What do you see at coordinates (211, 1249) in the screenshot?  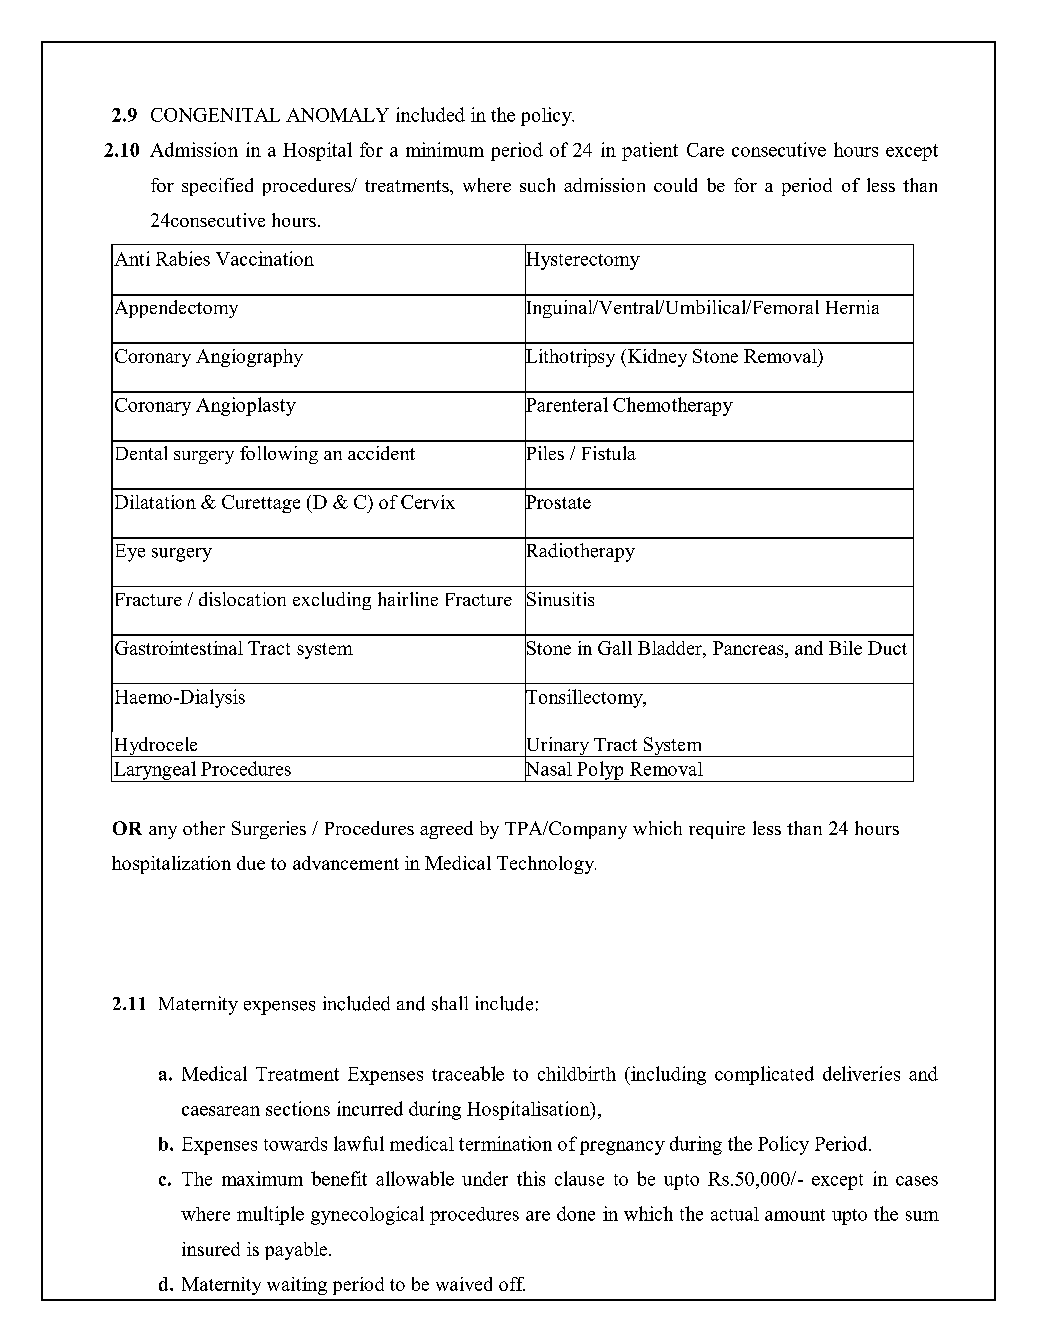 I see `insured` at bounding box center [211, 1249].
